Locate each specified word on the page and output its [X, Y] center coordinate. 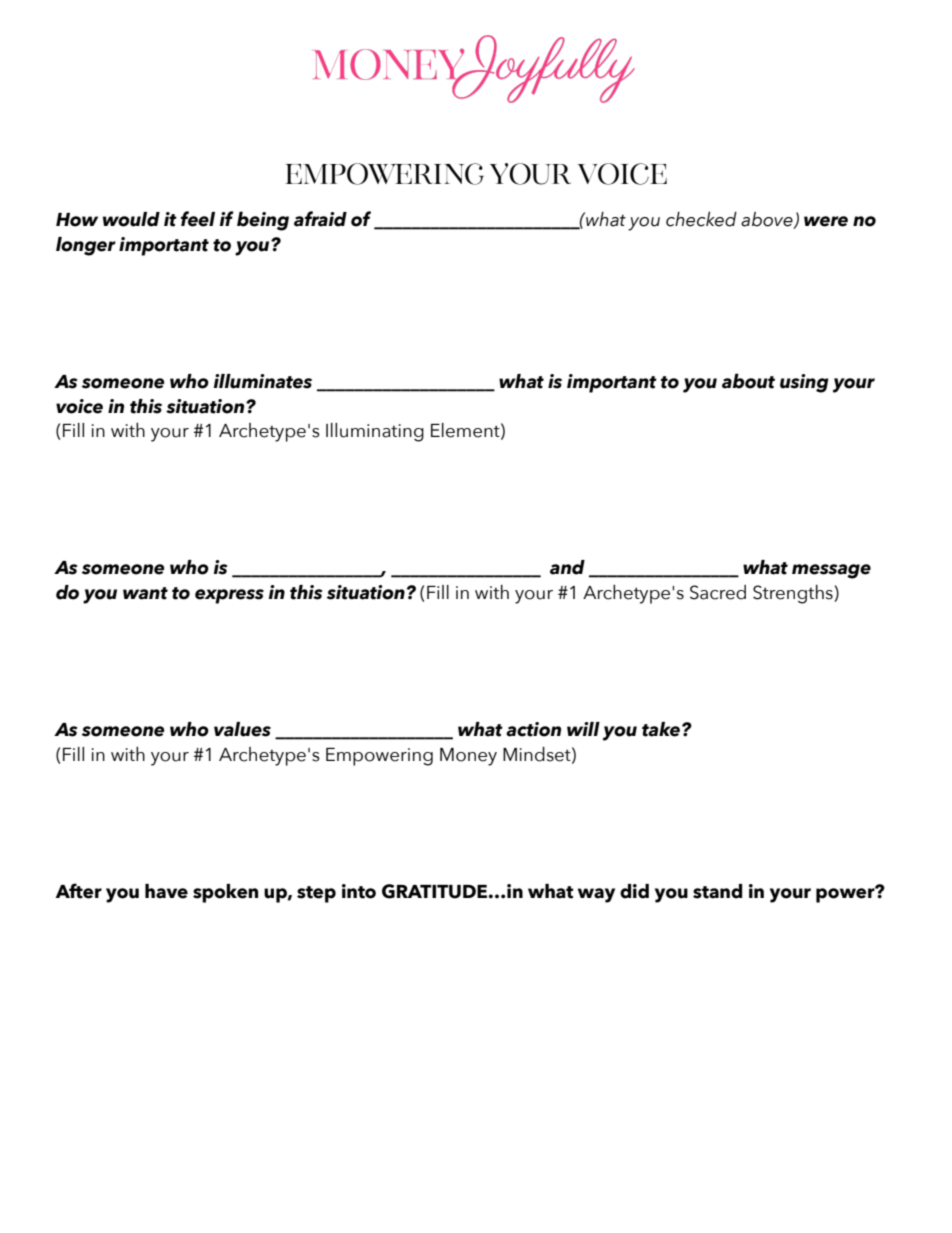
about [748, 381]
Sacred [718, 592]
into [359, 891]
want [145, 593]
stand [717, 891]
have [166, 891]
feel [198, 219]
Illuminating [375, 432]
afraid [320, 219]
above [768, 220]
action [533, 729]
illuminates [263, 381]
